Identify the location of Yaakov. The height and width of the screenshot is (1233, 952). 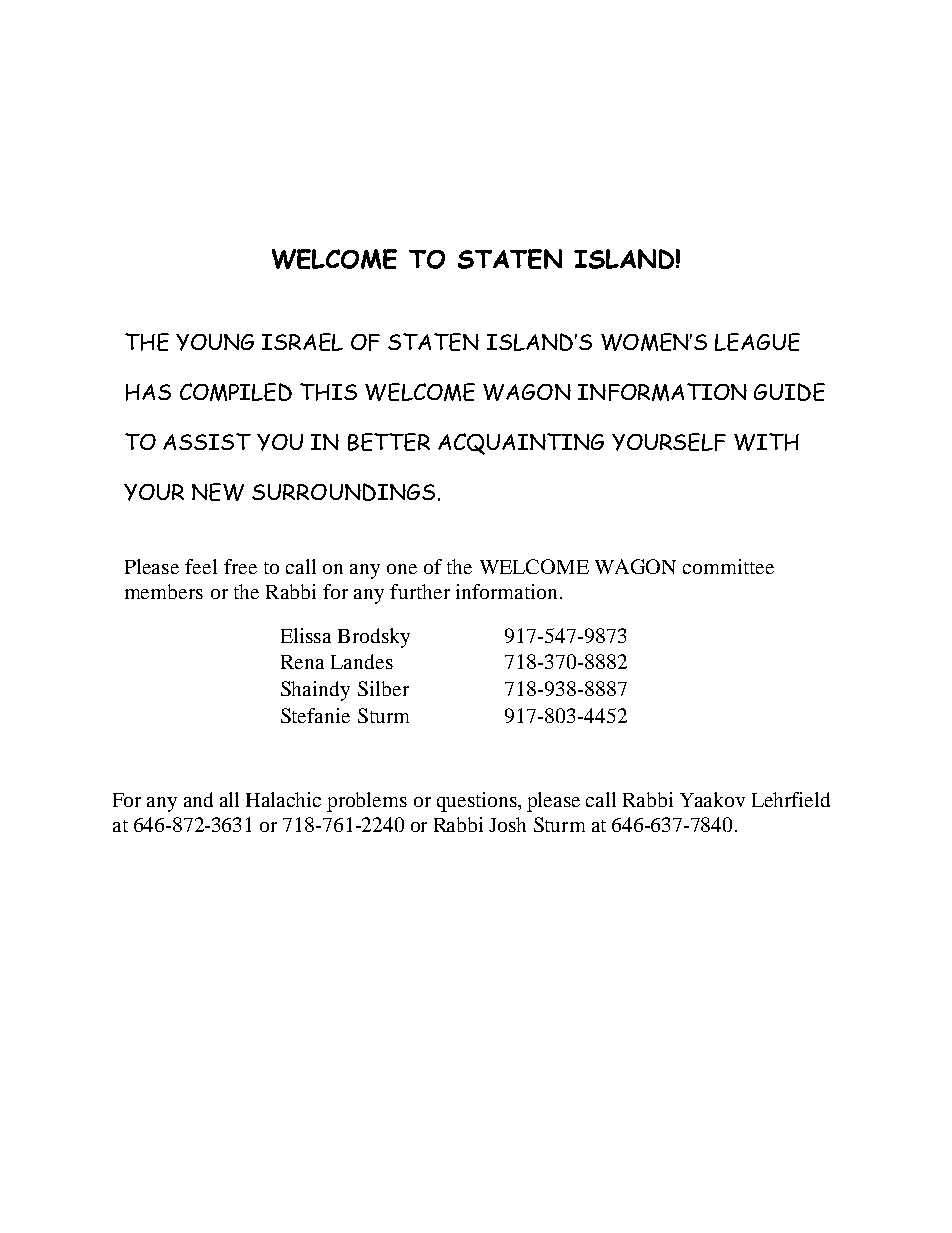
(712, 799).
